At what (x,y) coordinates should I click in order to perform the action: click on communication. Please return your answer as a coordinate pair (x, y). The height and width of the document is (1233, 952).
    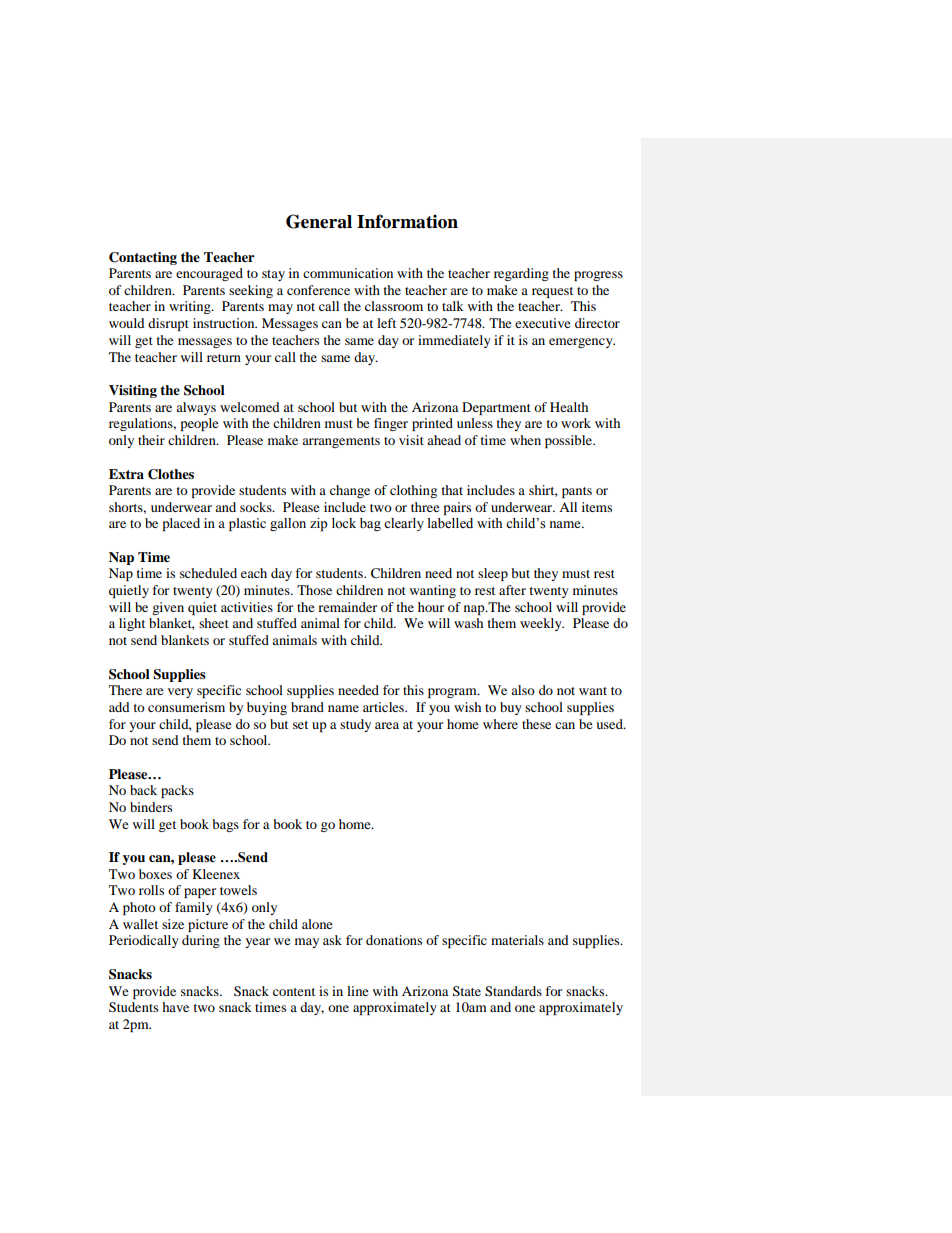
    Looking at the image, I should click on (348, 273).
